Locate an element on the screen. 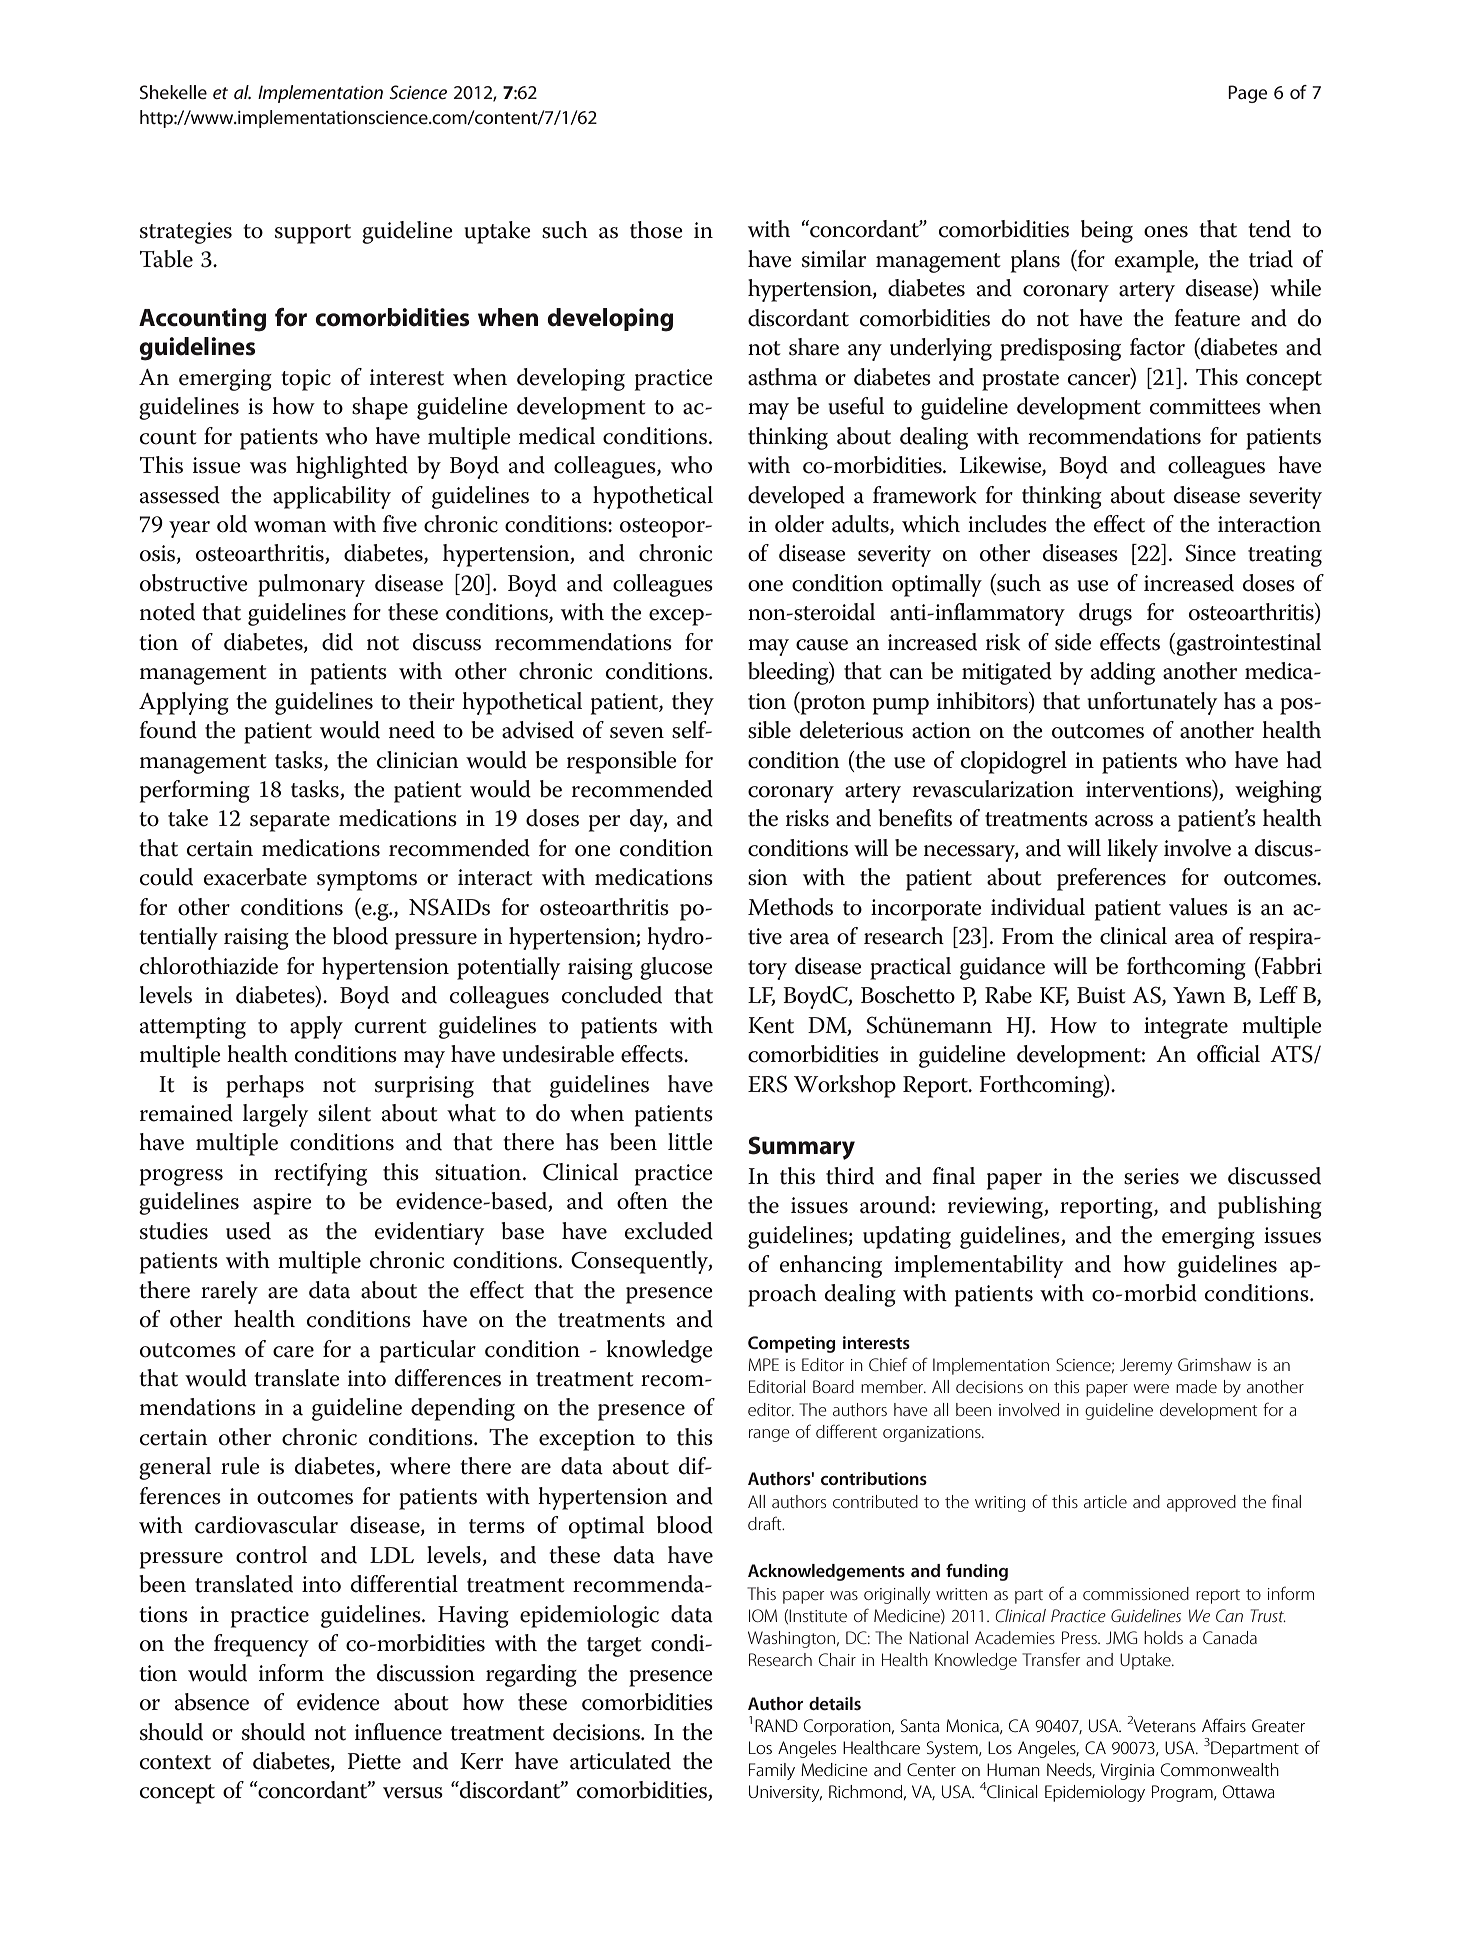 The height and width of the screenshot is (1948, 1461). RAND is located at coordinates (776, 1725).
